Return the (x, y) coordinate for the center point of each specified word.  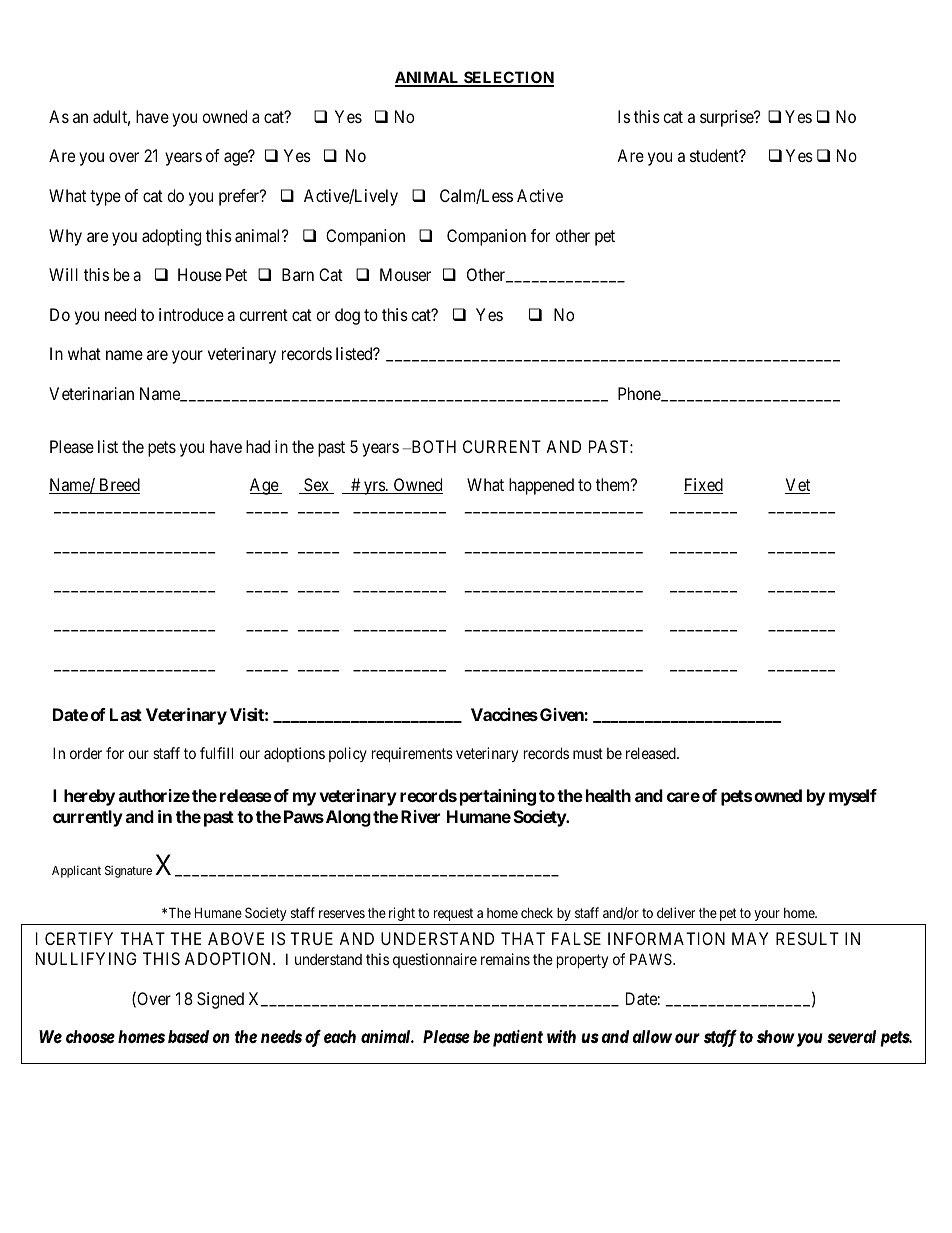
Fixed (703, 486)
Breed (118, 486)
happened (541, 486)
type (105, 198)
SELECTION (508, 78)
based (188, 1037)
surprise (727, 118)
